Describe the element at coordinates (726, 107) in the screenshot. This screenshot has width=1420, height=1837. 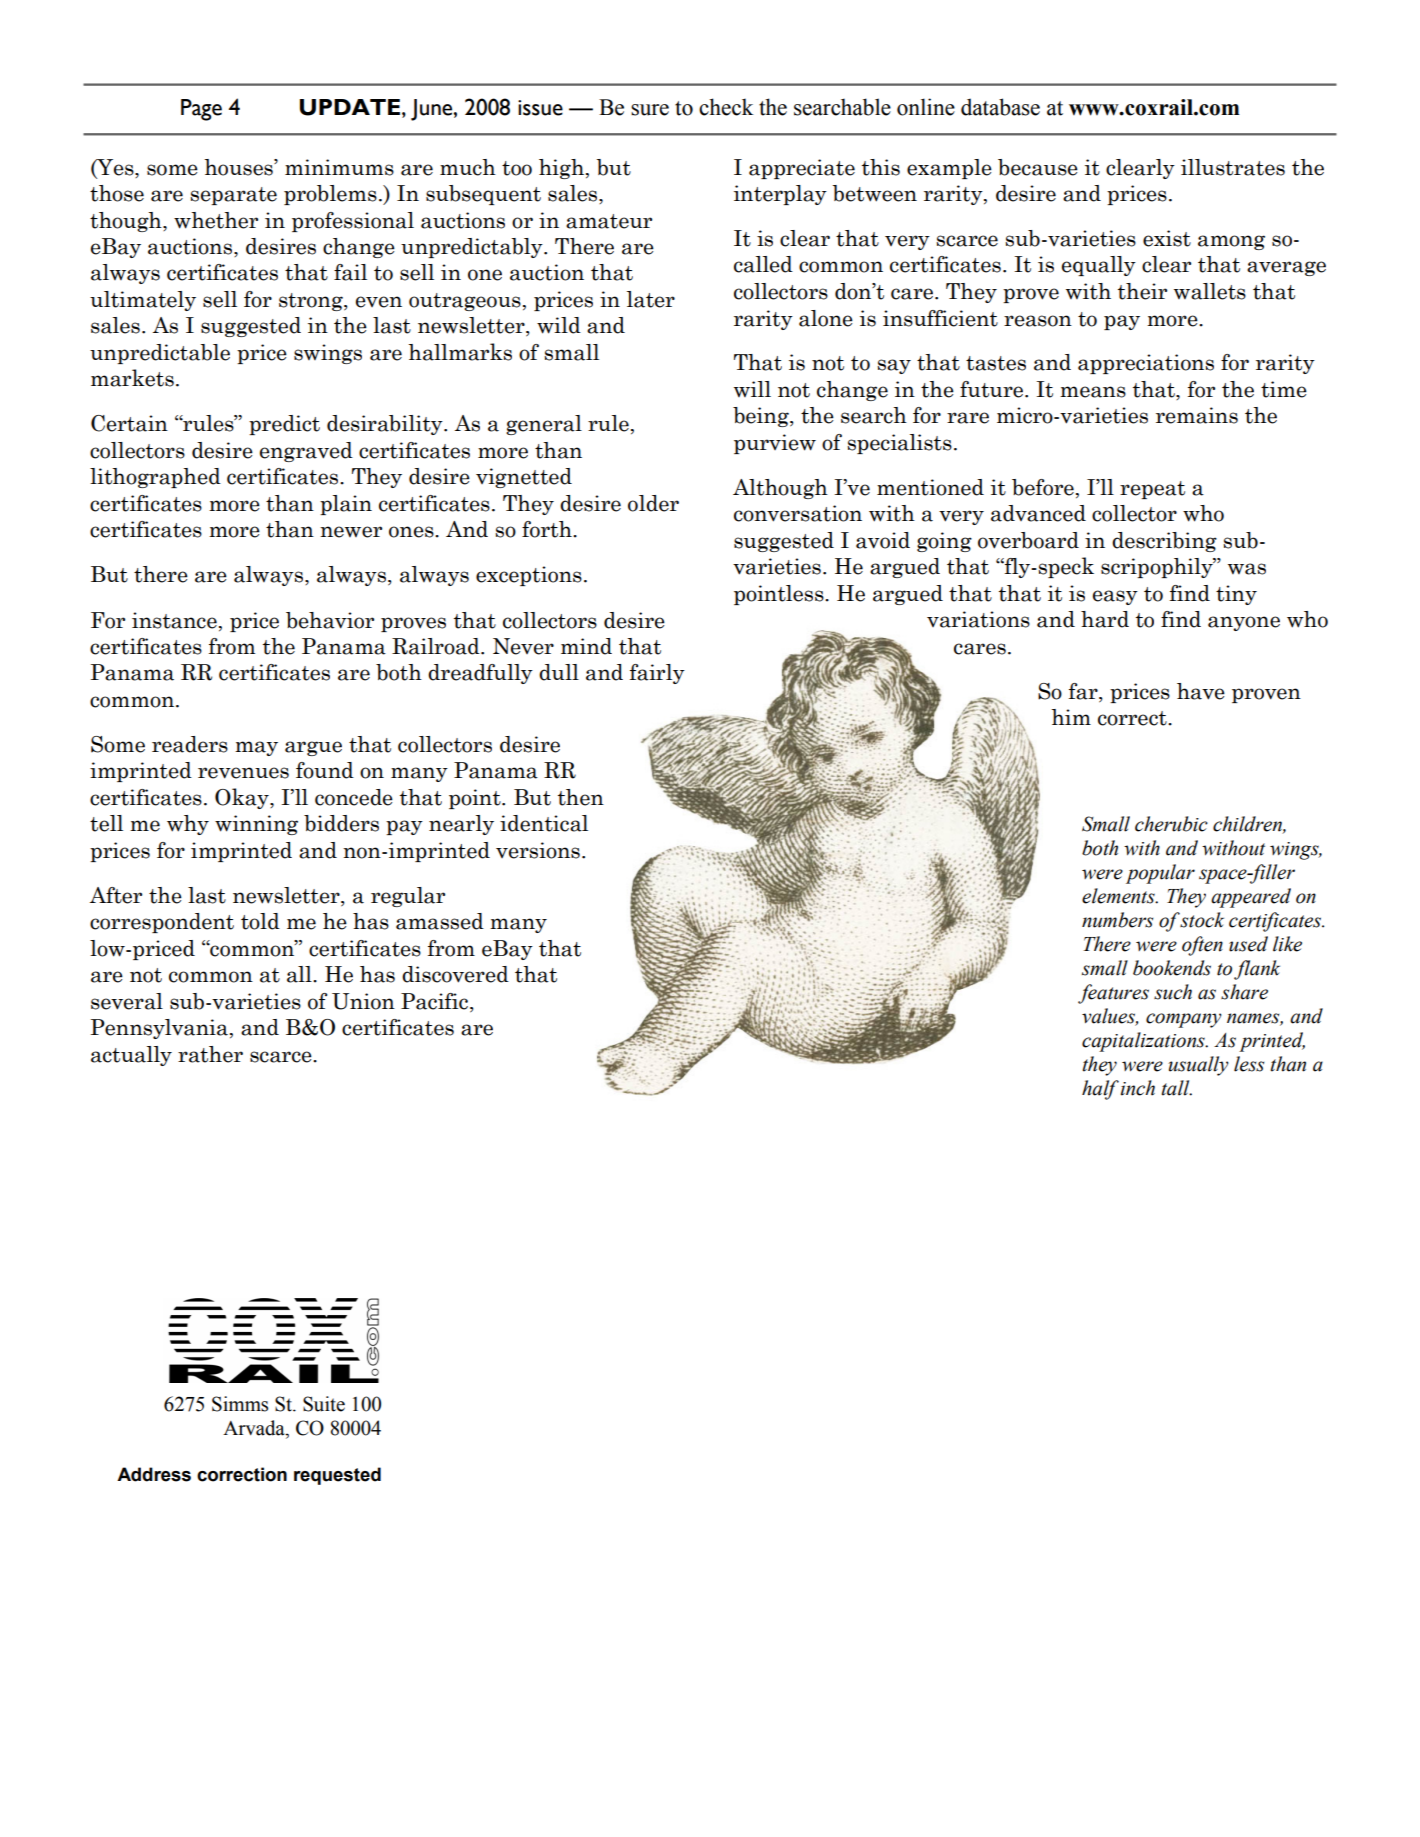
I see `check` at that location.
